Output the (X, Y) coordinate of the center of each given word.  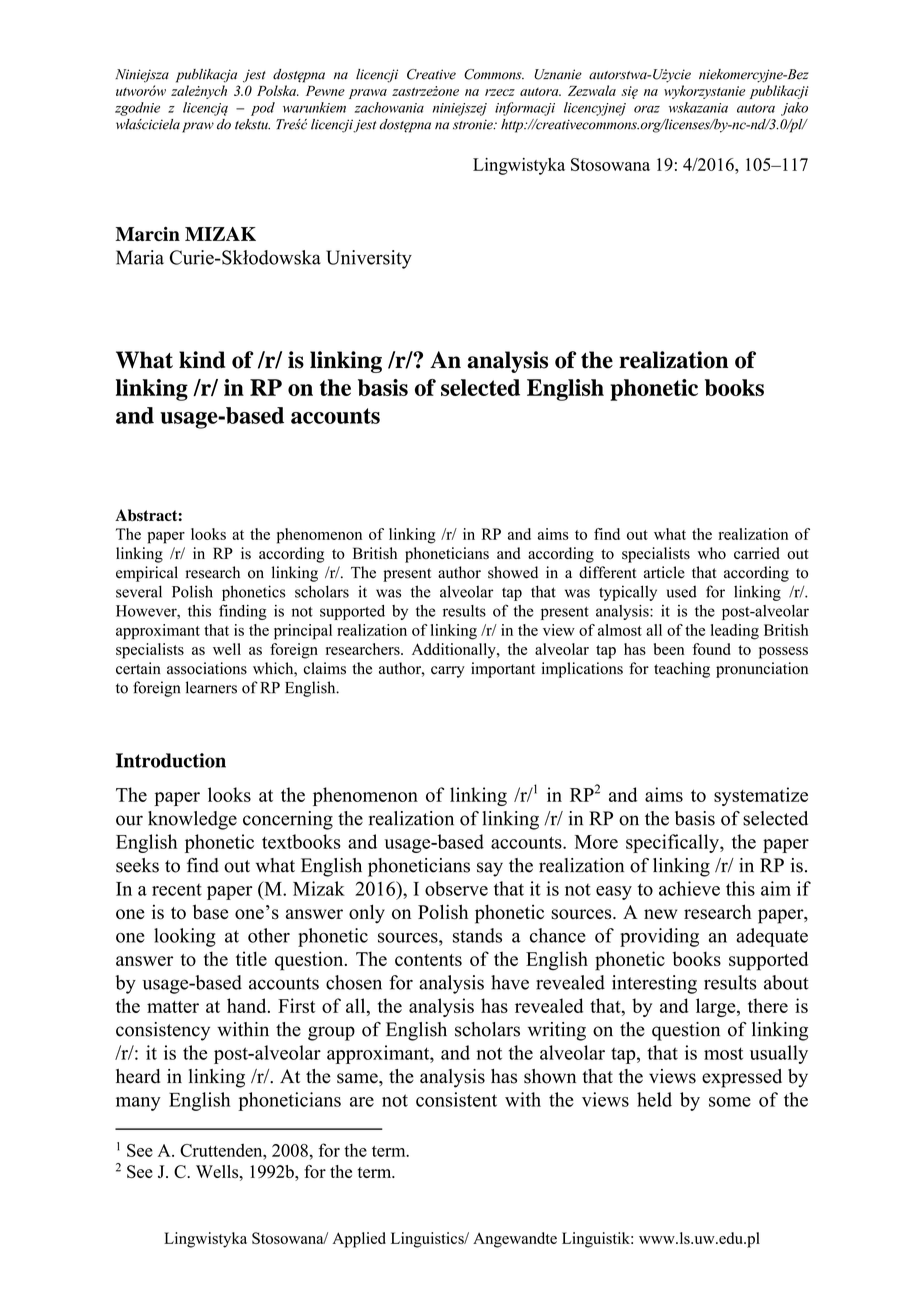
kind (202, 360)
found (711, 649)
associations (207, 668)
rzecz (500, 92)
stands (477, 935)
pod (263, 109)
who (712, 553)
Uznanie (558, 74)
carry (448, 672)
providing (659, 937)
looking (185, 937)
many (138, 1104)
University (369, 259)
